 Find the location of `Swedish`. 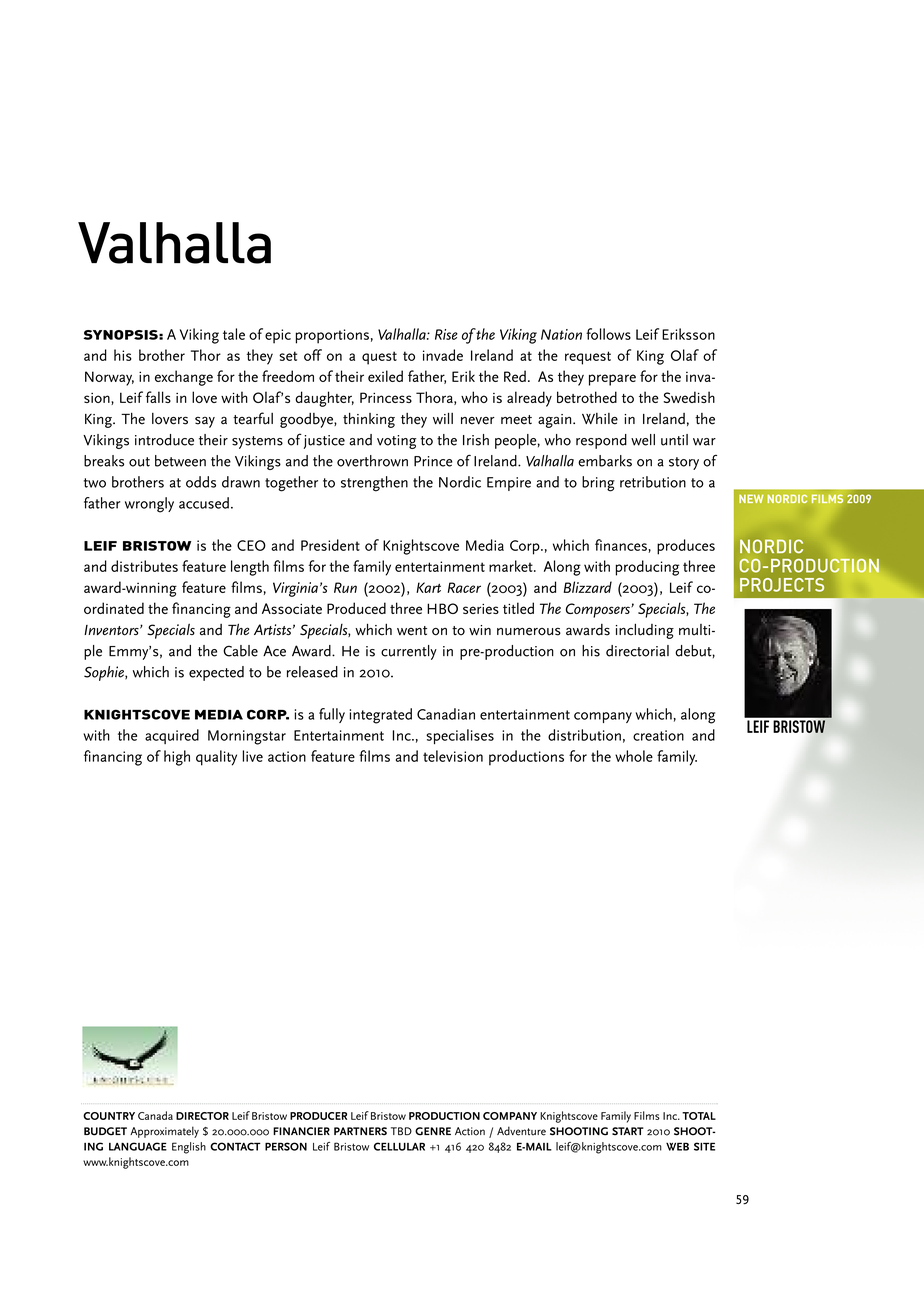

Swedish is located at coordinates (689, 397).
